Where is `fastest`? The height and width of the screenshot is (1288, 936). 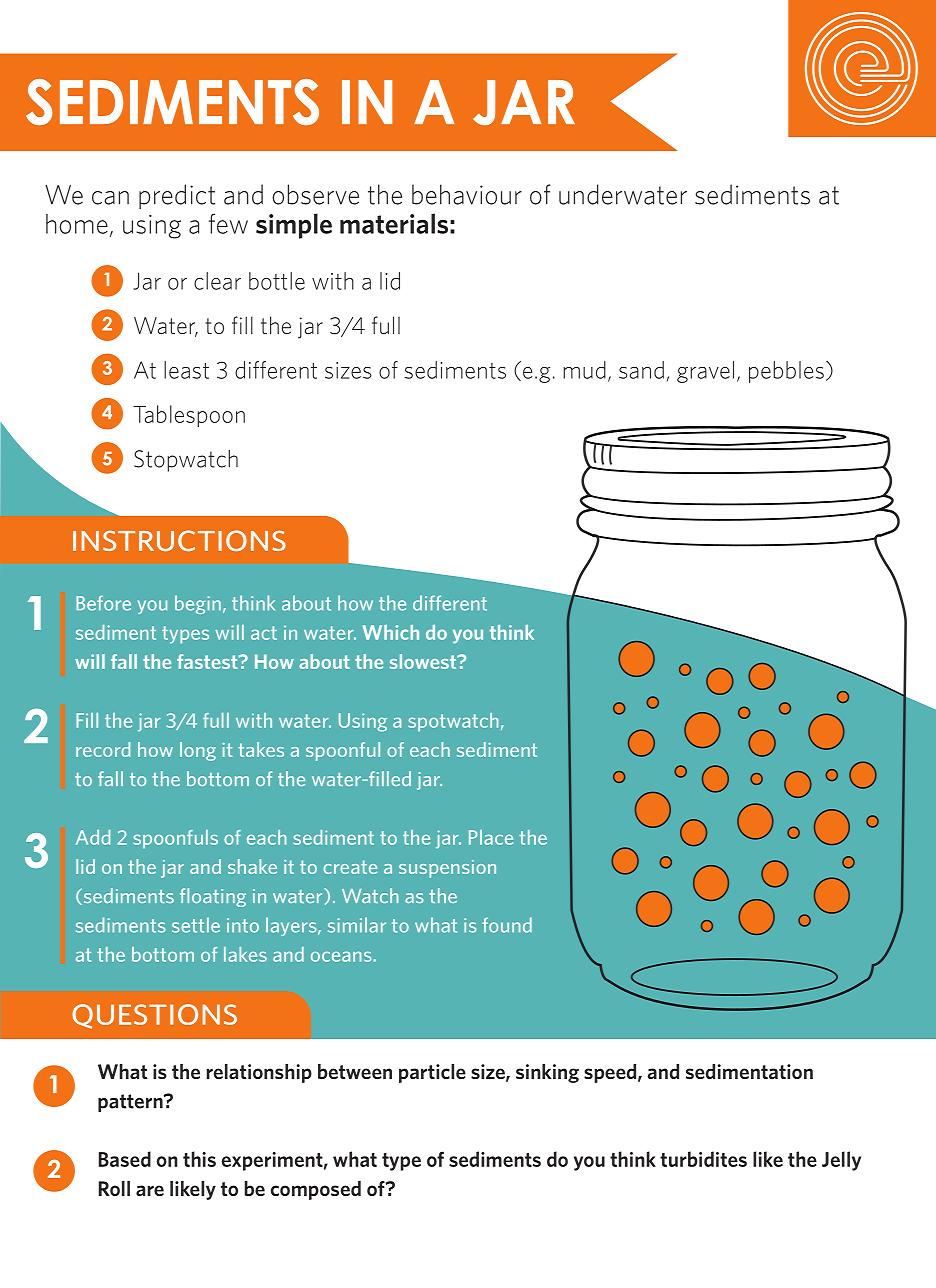 fastest is located at coordinates (208, 661).
